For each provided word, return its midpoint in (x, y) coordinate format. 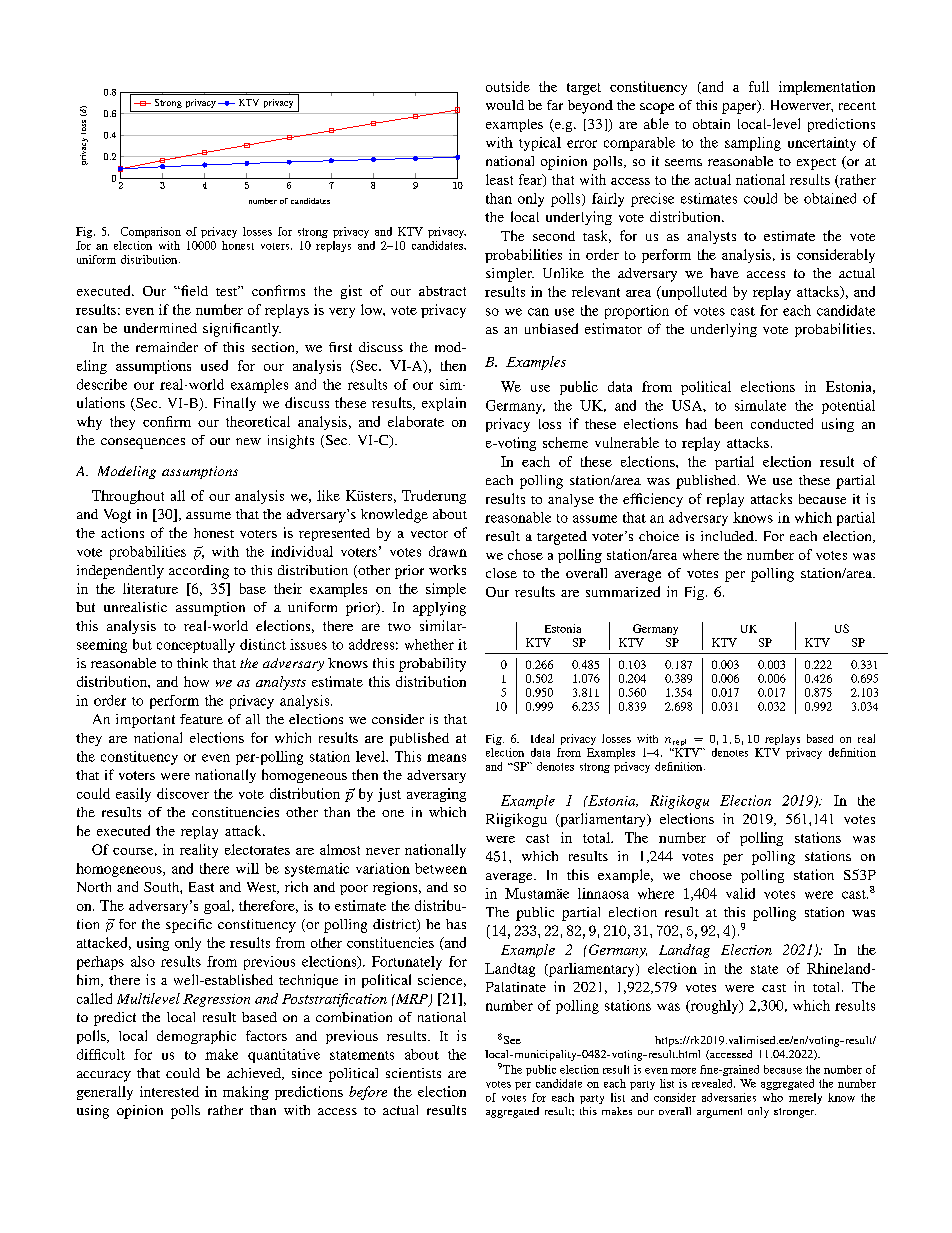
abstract (442, 291)
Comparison (151, 232)
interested (169, 1091)
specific (189, 926)
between (441, 868)
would (505, 105)
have (724, 273)
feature (201, 719)
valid (740, 893)
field (193, 290)
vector (429, 534)
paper (740, 107)
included (728, 536)
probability (432, 665)
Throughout (128, 497)
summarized (623, 591)
